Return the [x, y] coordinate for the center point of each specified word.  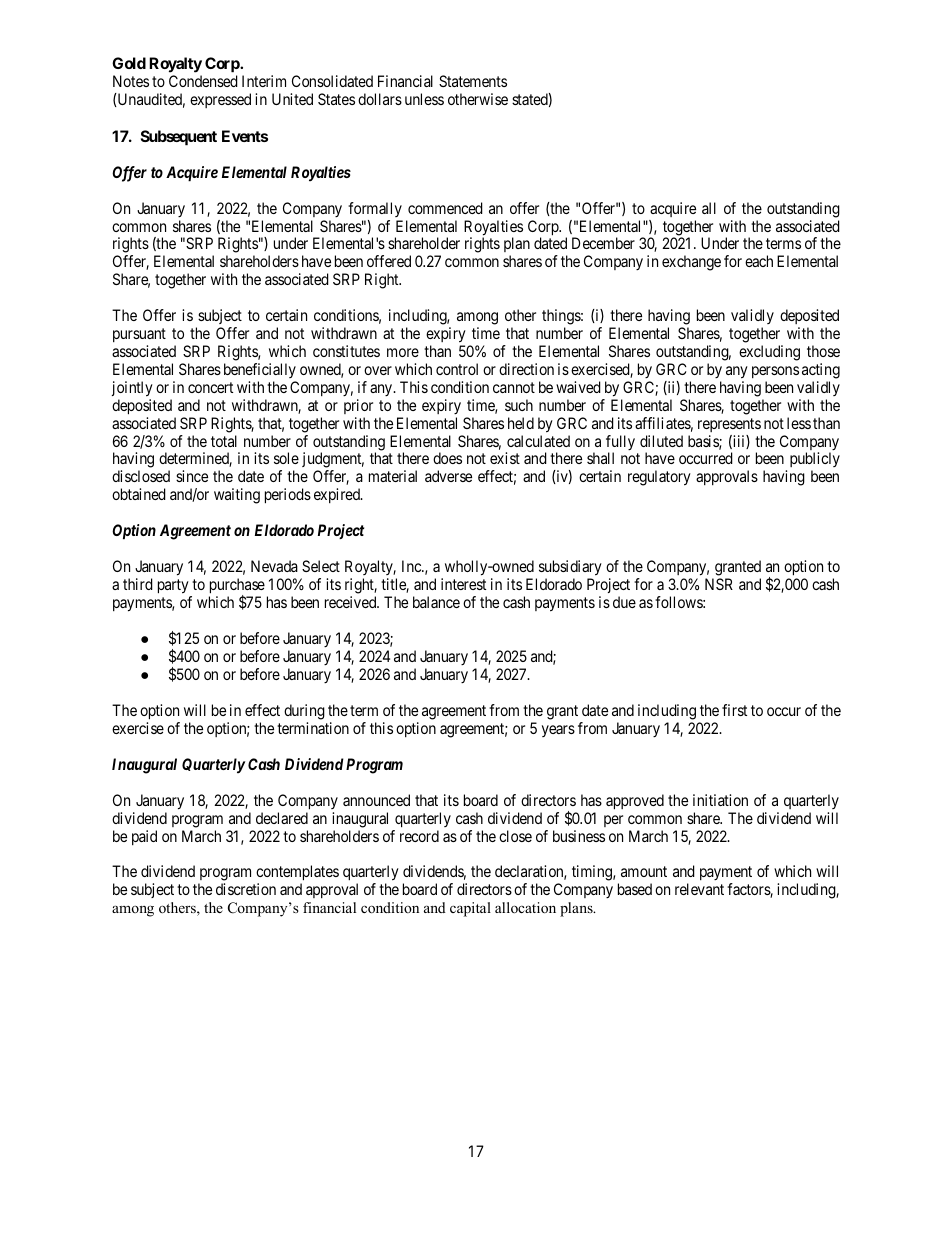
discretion [246, 889]
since [192, 476]
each [759, 261]
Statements [473, 81]
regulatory [659, 478]
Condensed [203, 81]
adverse [448, 476]
